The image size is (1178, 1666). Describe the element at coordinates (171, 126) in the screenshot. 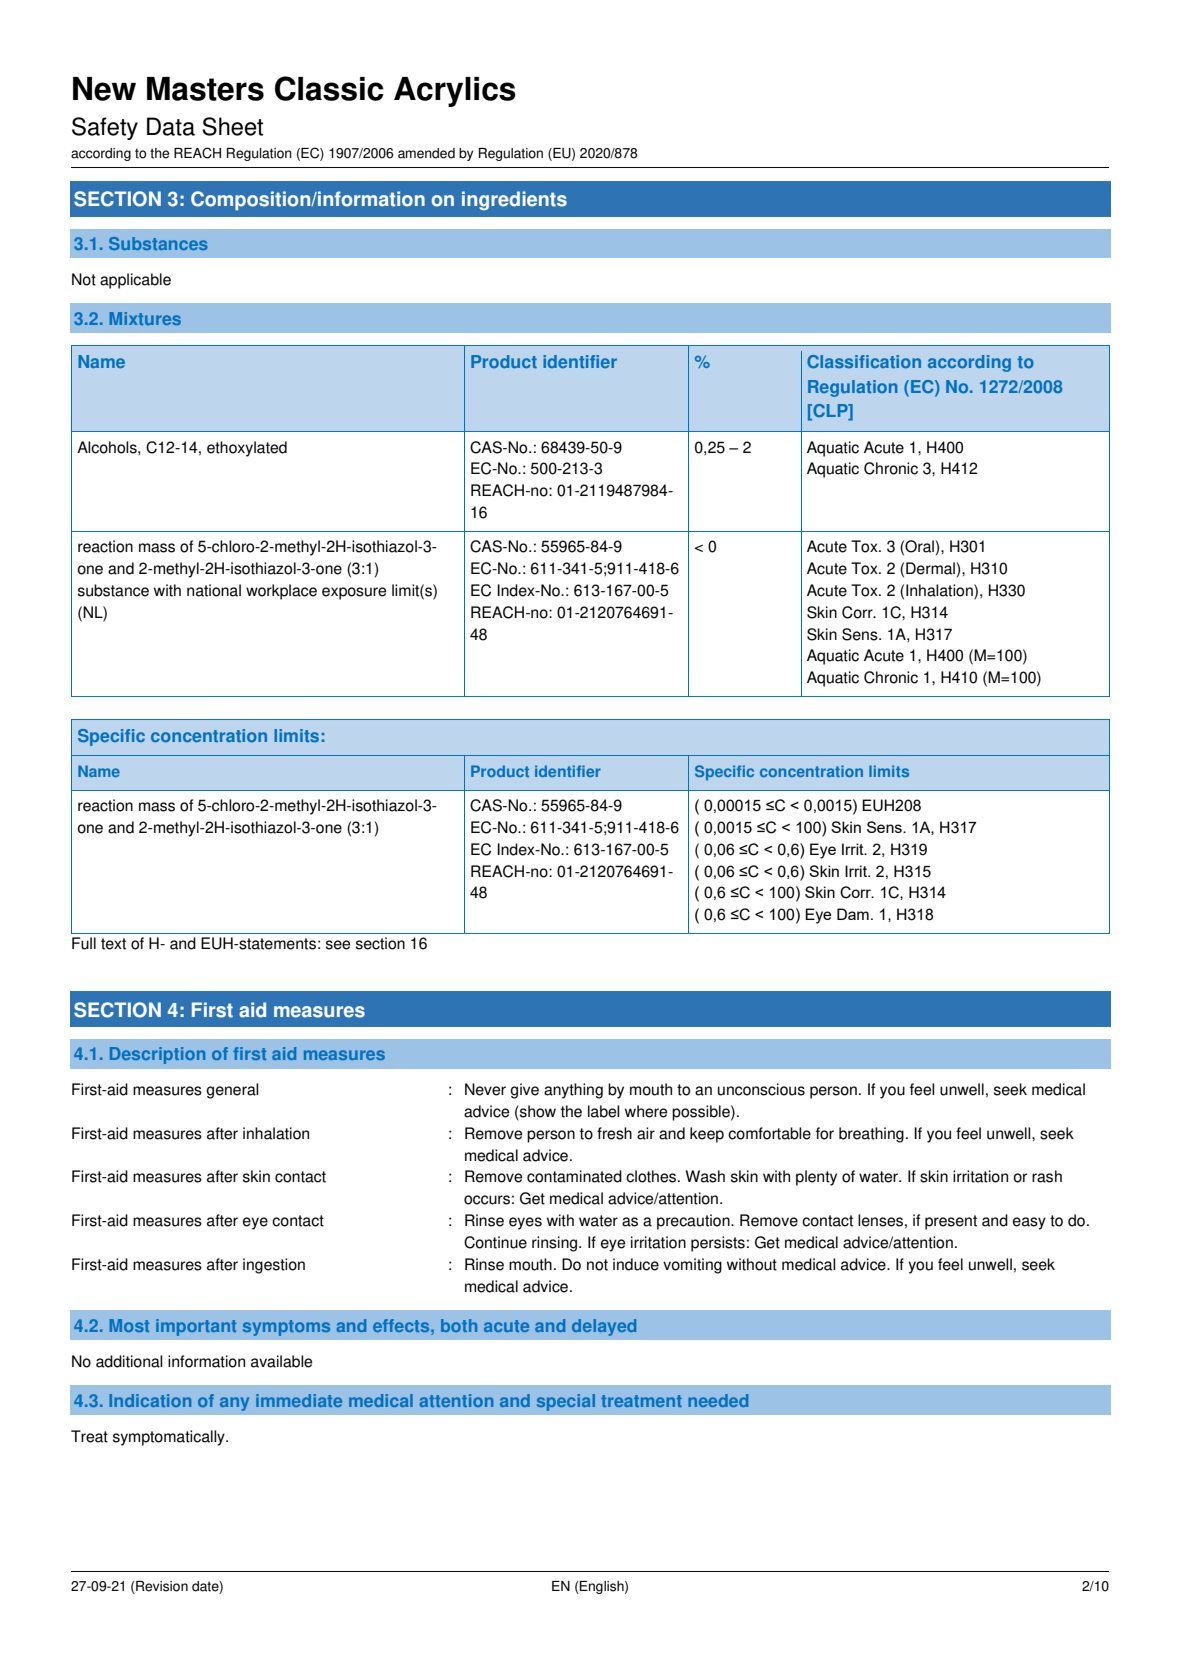

I see `Data` at that location.
